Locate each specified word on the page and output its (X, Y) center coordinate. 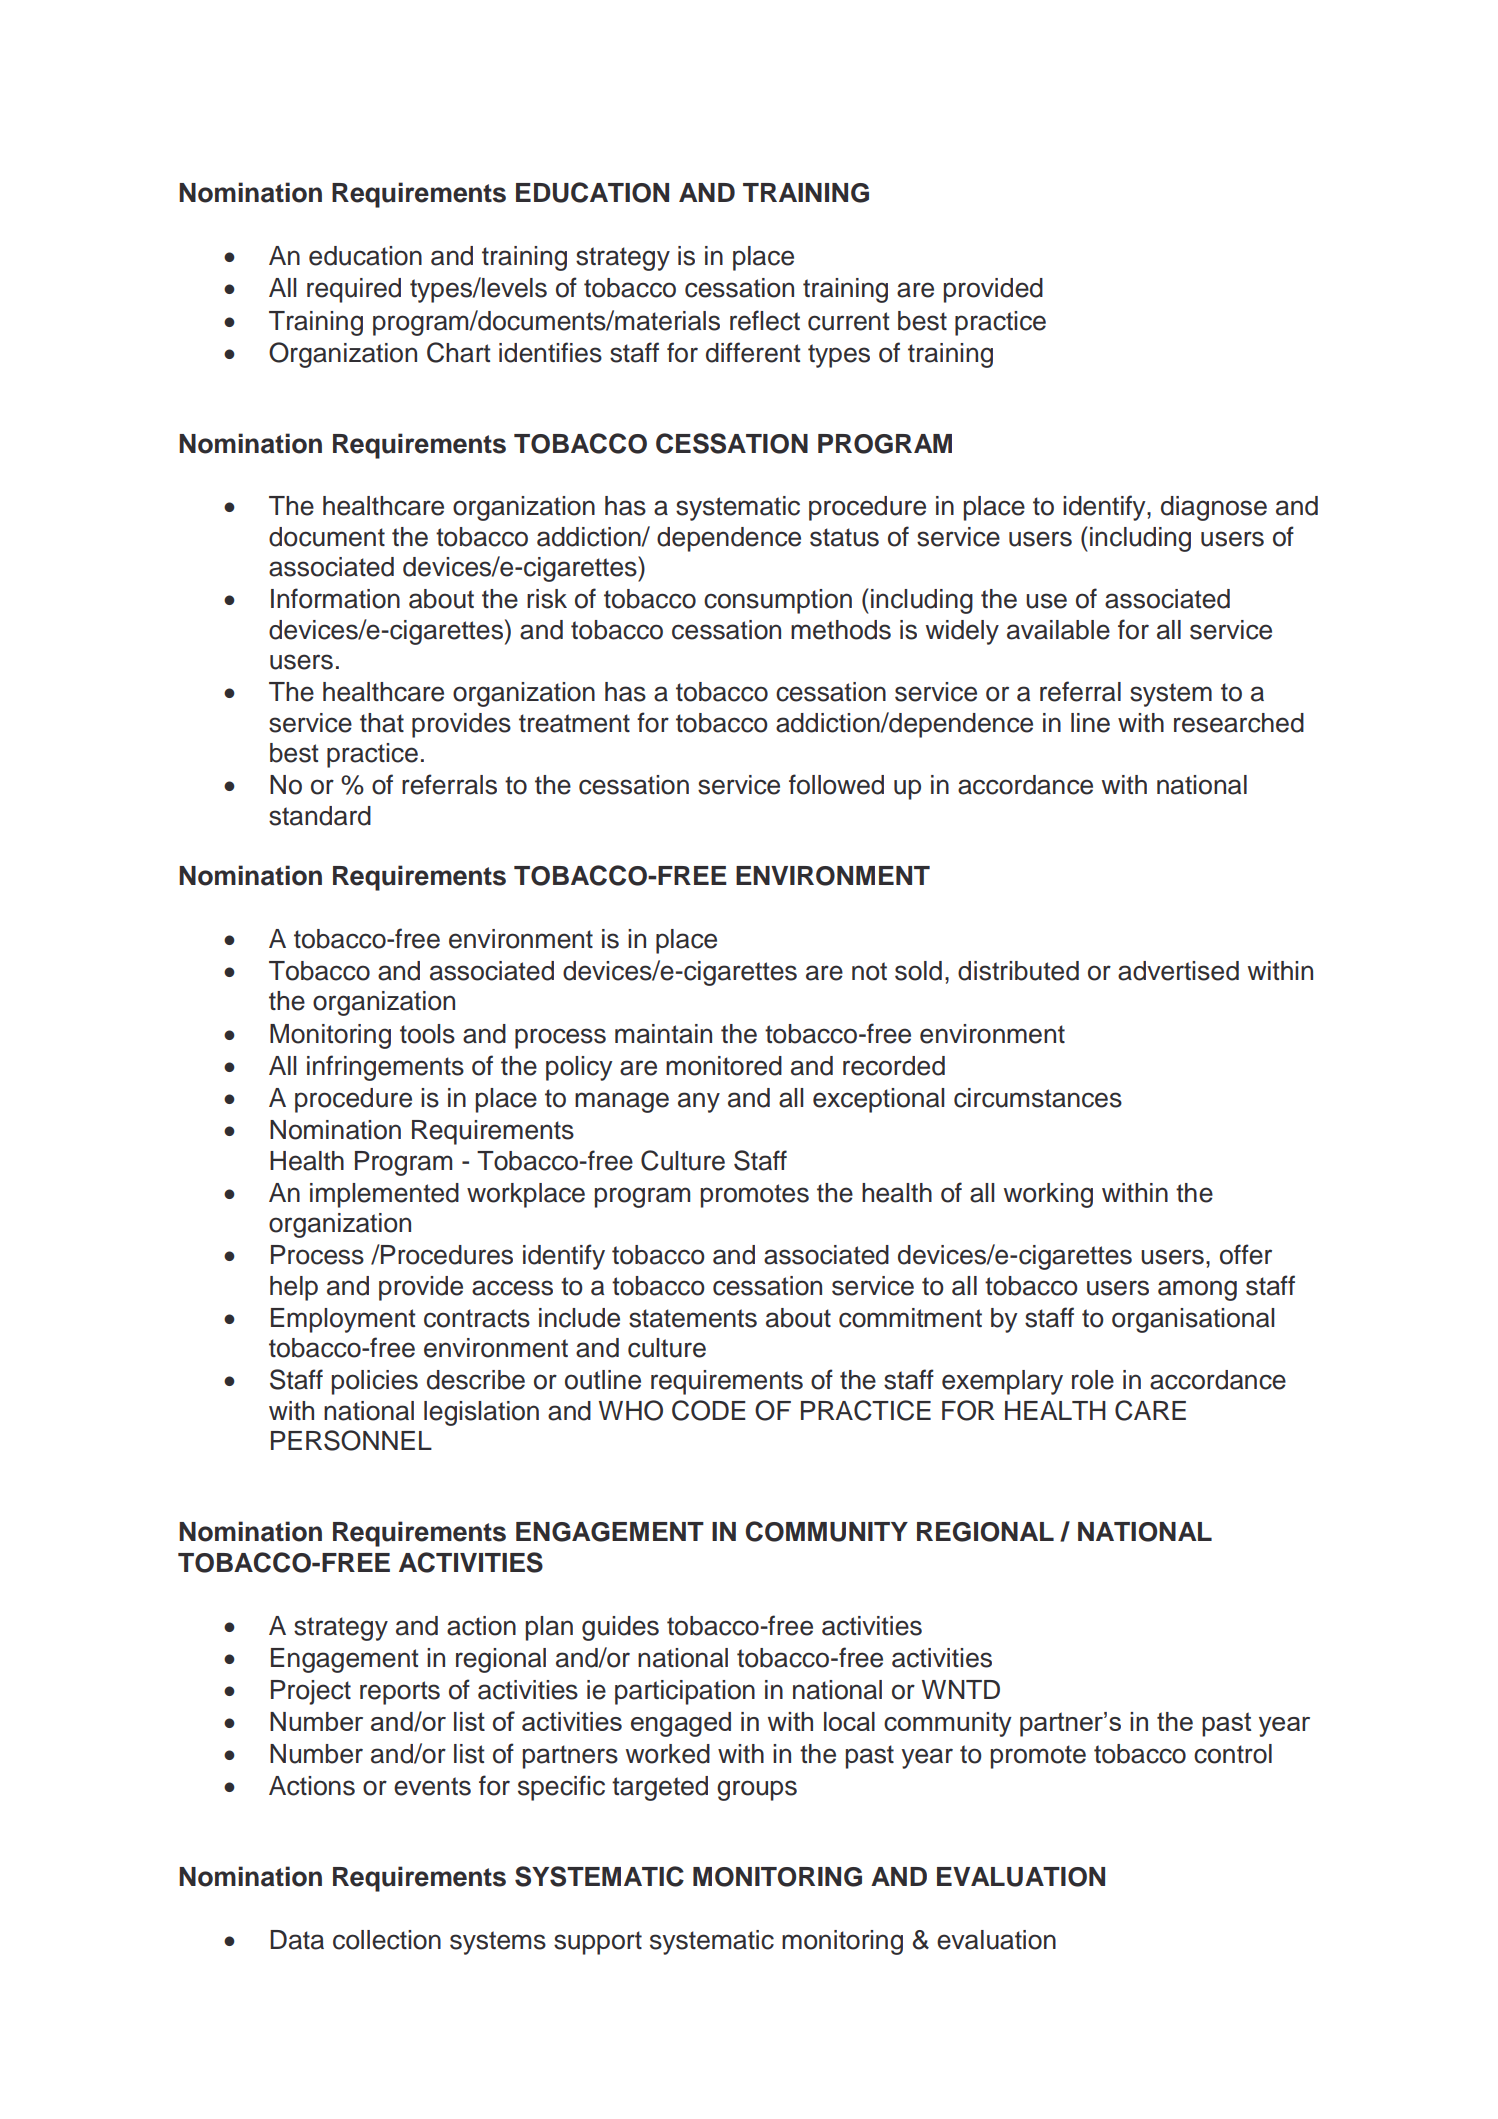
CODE (709, 1410)
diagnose (1214, 508)
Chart (459, 352)
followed (836, 784)
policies (375, 1382)
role (1093, 1380)
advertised (1178, 971)
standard (320, 816)
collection (387, 1940)
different (753, 352)
